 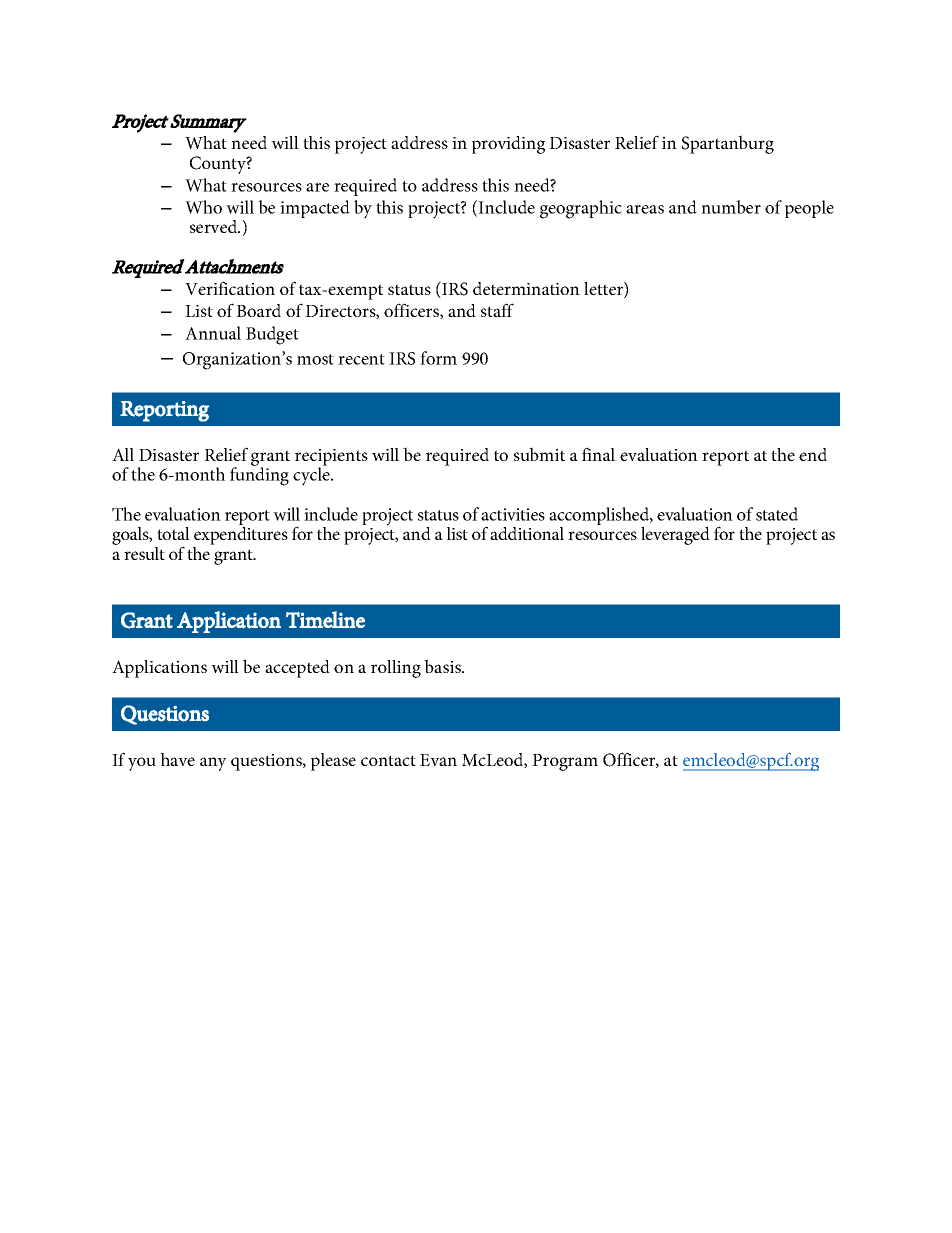 I want to click on number, so click(x=731, y=207).
